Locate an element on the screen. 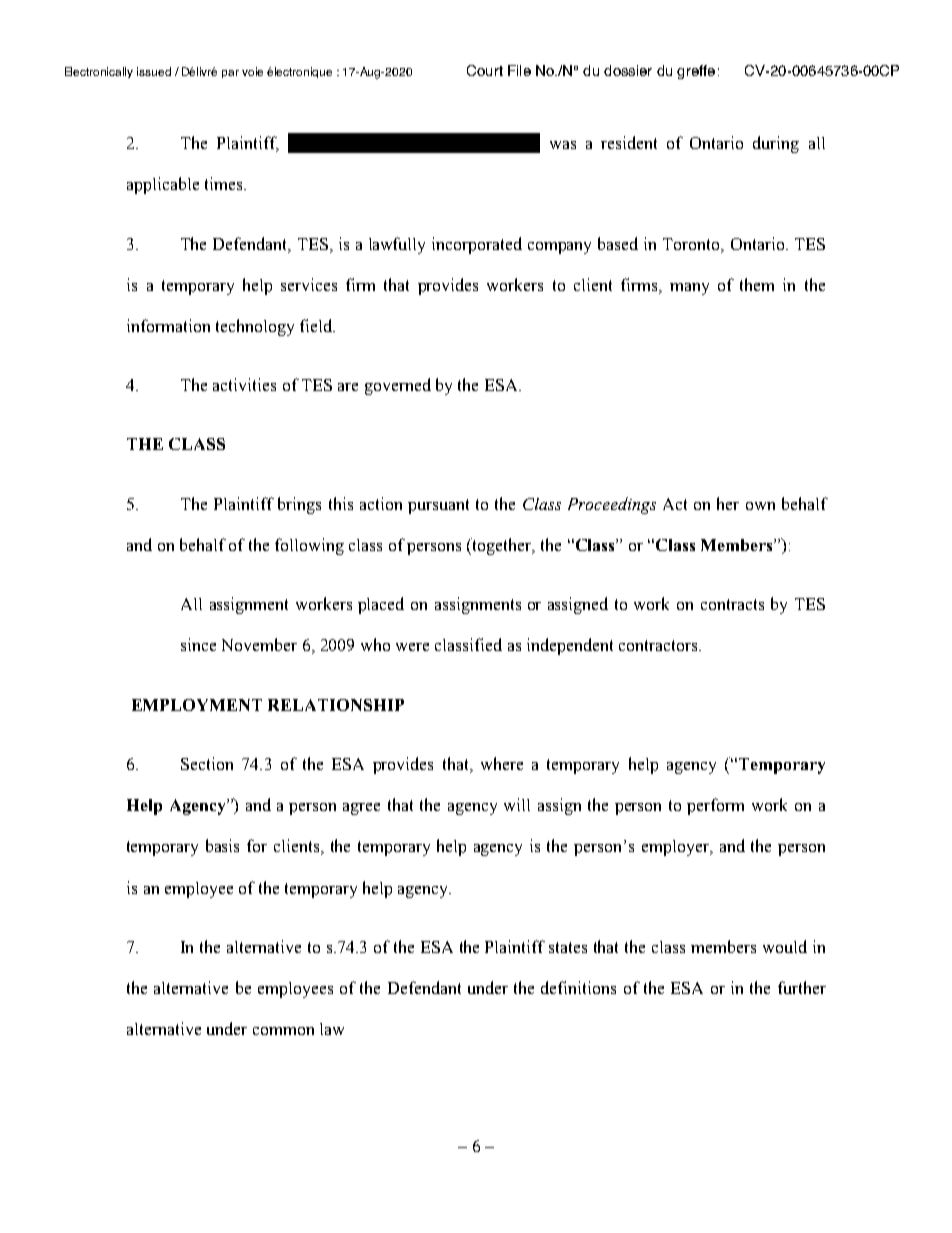 This screenshot has height=1233, width=952. issued is located at coordinates (154, 71).
